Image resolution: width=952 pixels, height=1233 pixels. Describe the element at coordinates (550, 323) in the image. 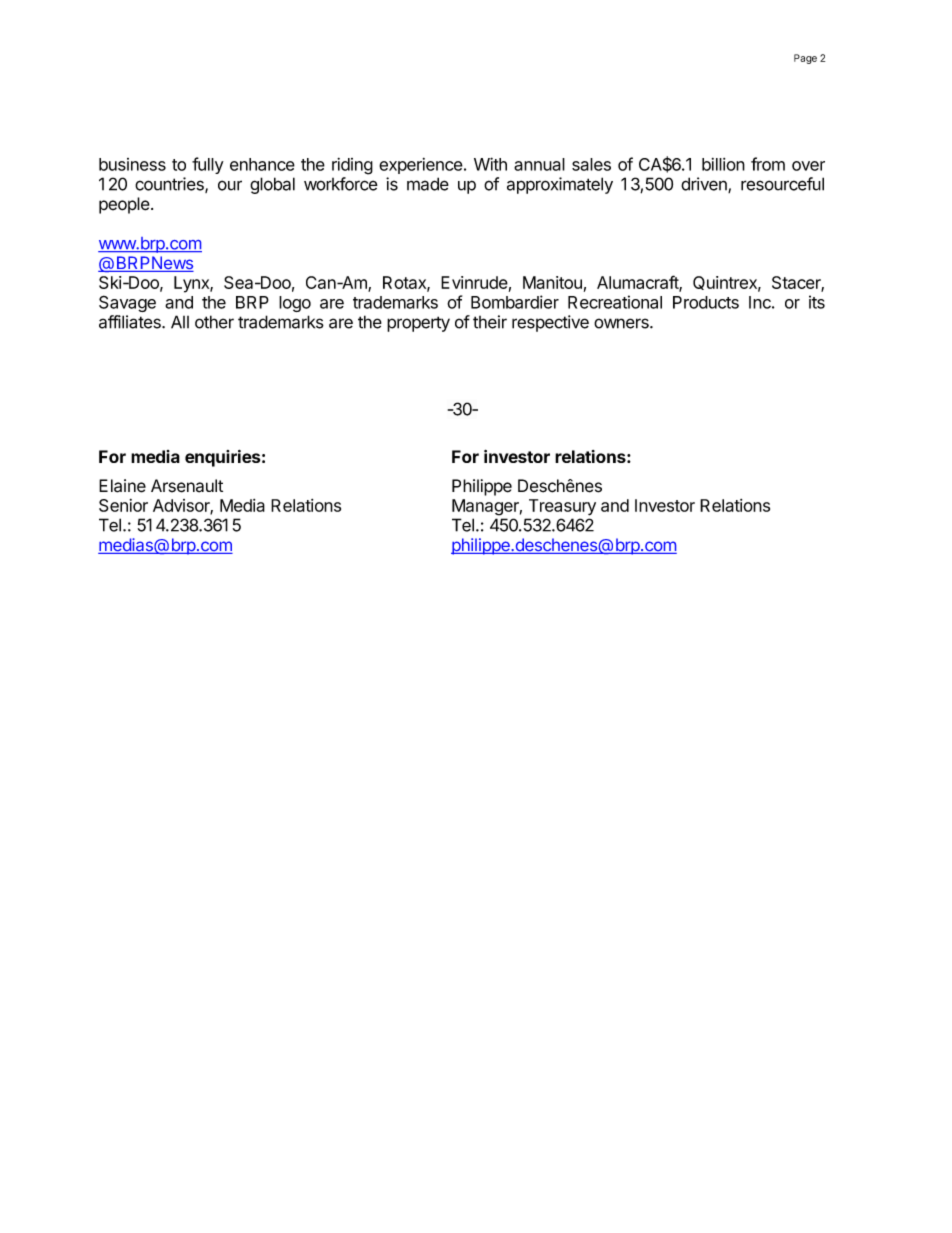

I see `respective` at that location.
